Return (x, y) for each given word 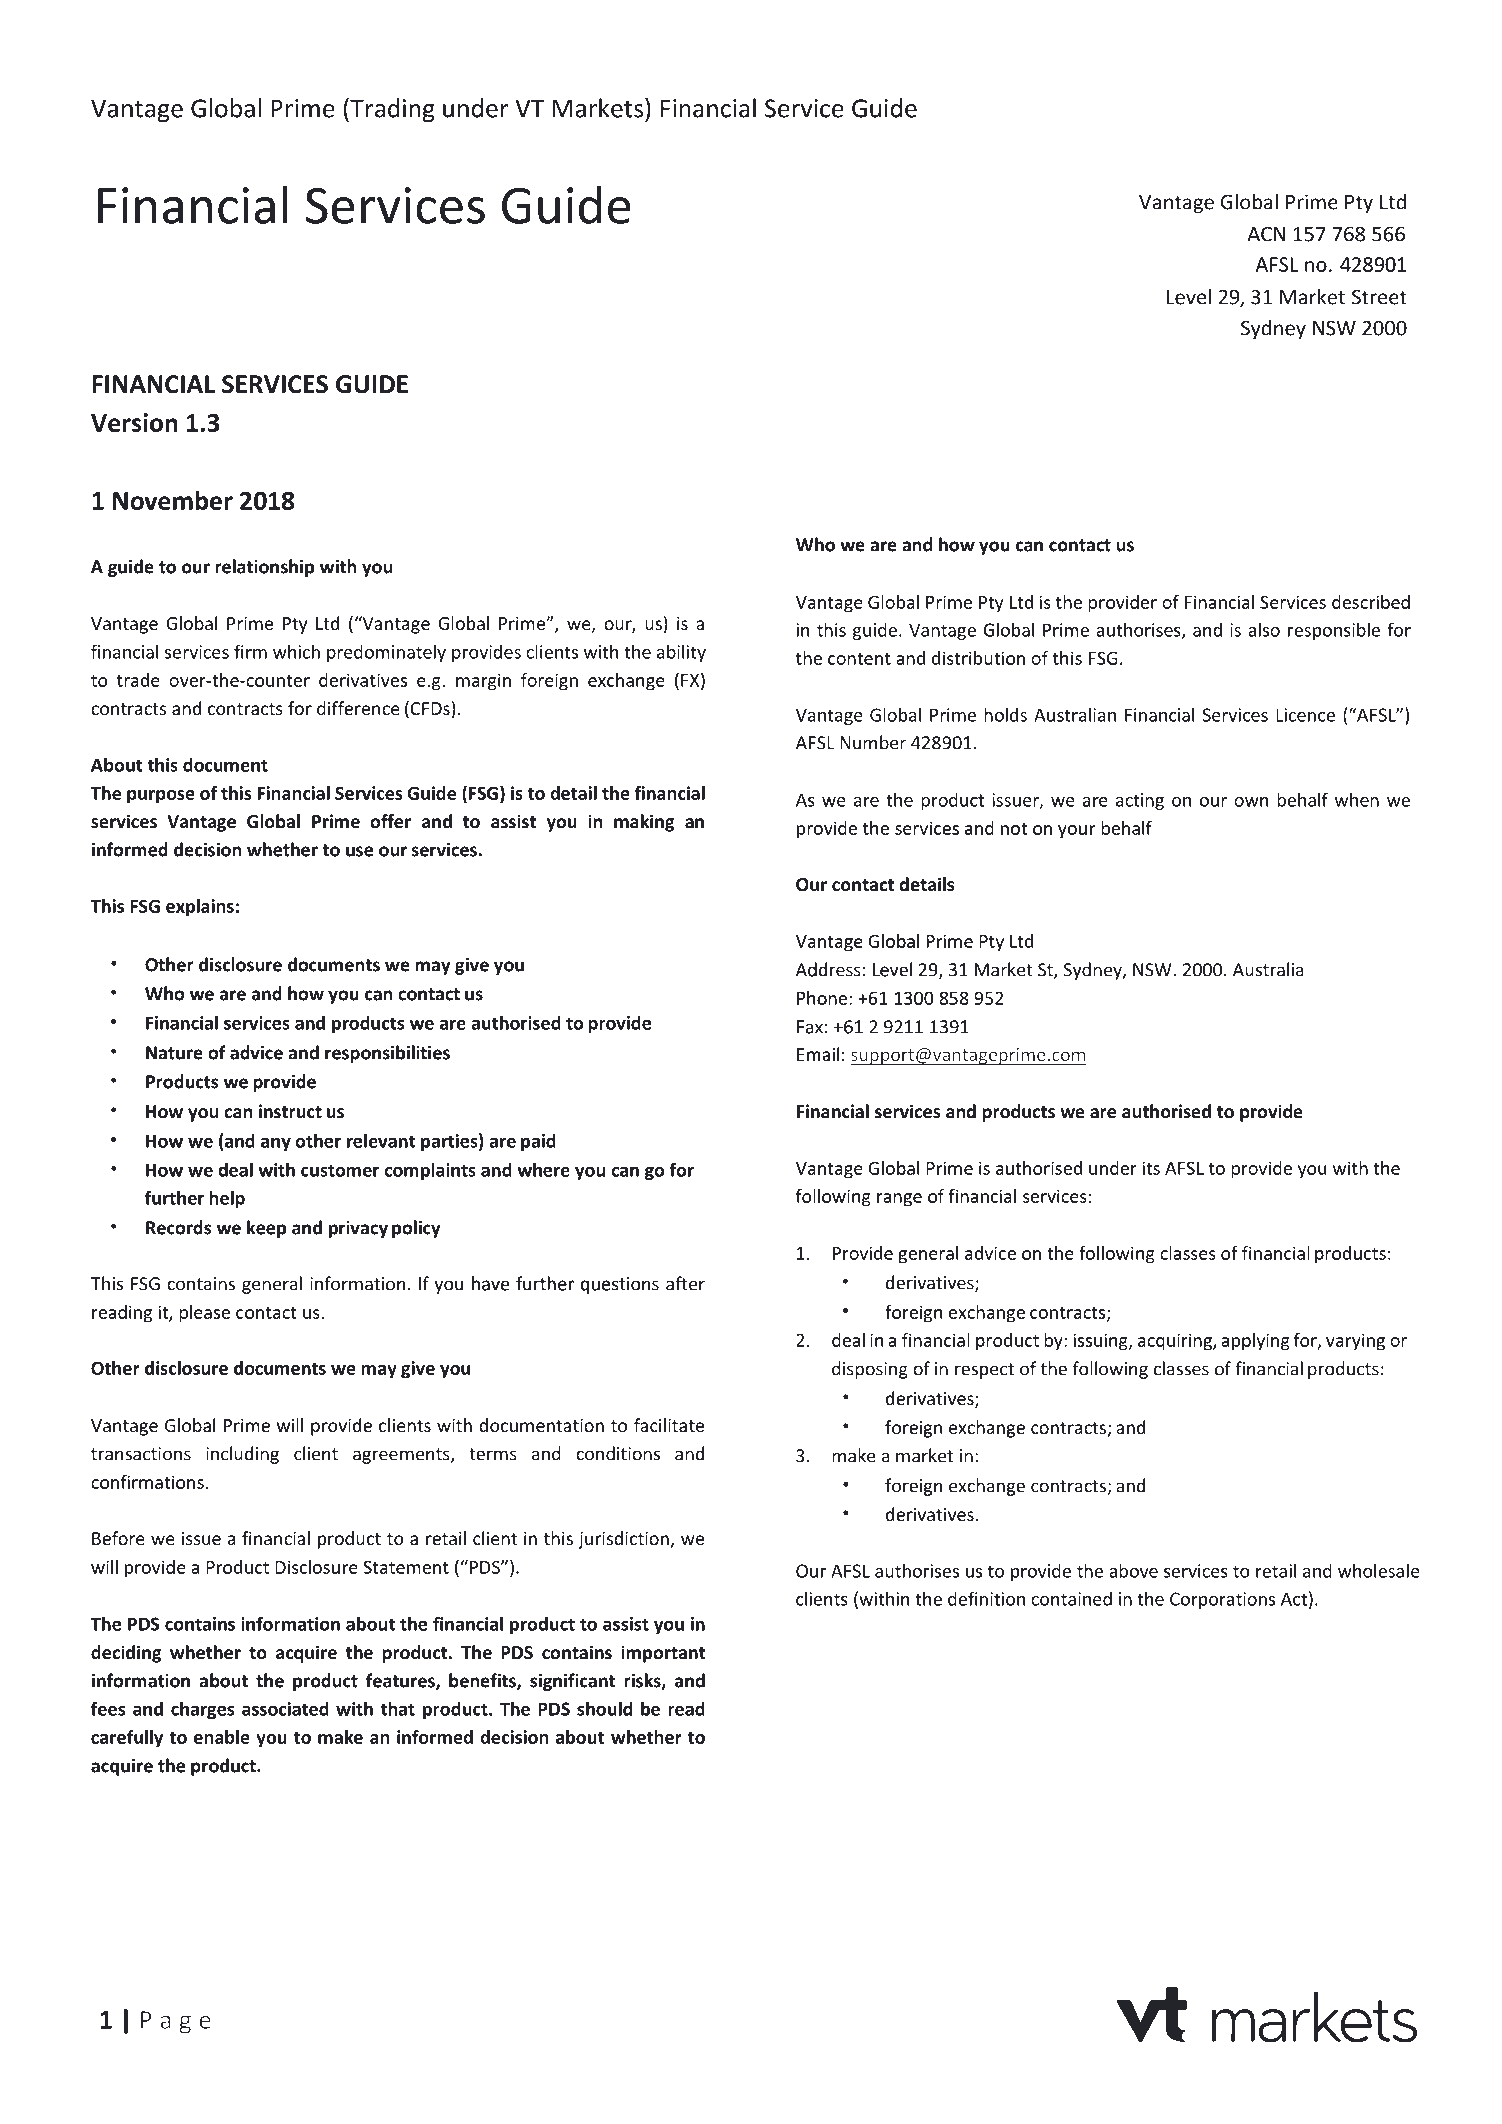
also (1264, 629)
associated (285, 1708)
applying (1255, 1342)
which (296, 651)
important (663, 1654)
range (899, 1200)
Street (1379, 297)
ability (681, 653)
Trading (391, 110)
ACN (1266, 234)
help (227, 1199)
